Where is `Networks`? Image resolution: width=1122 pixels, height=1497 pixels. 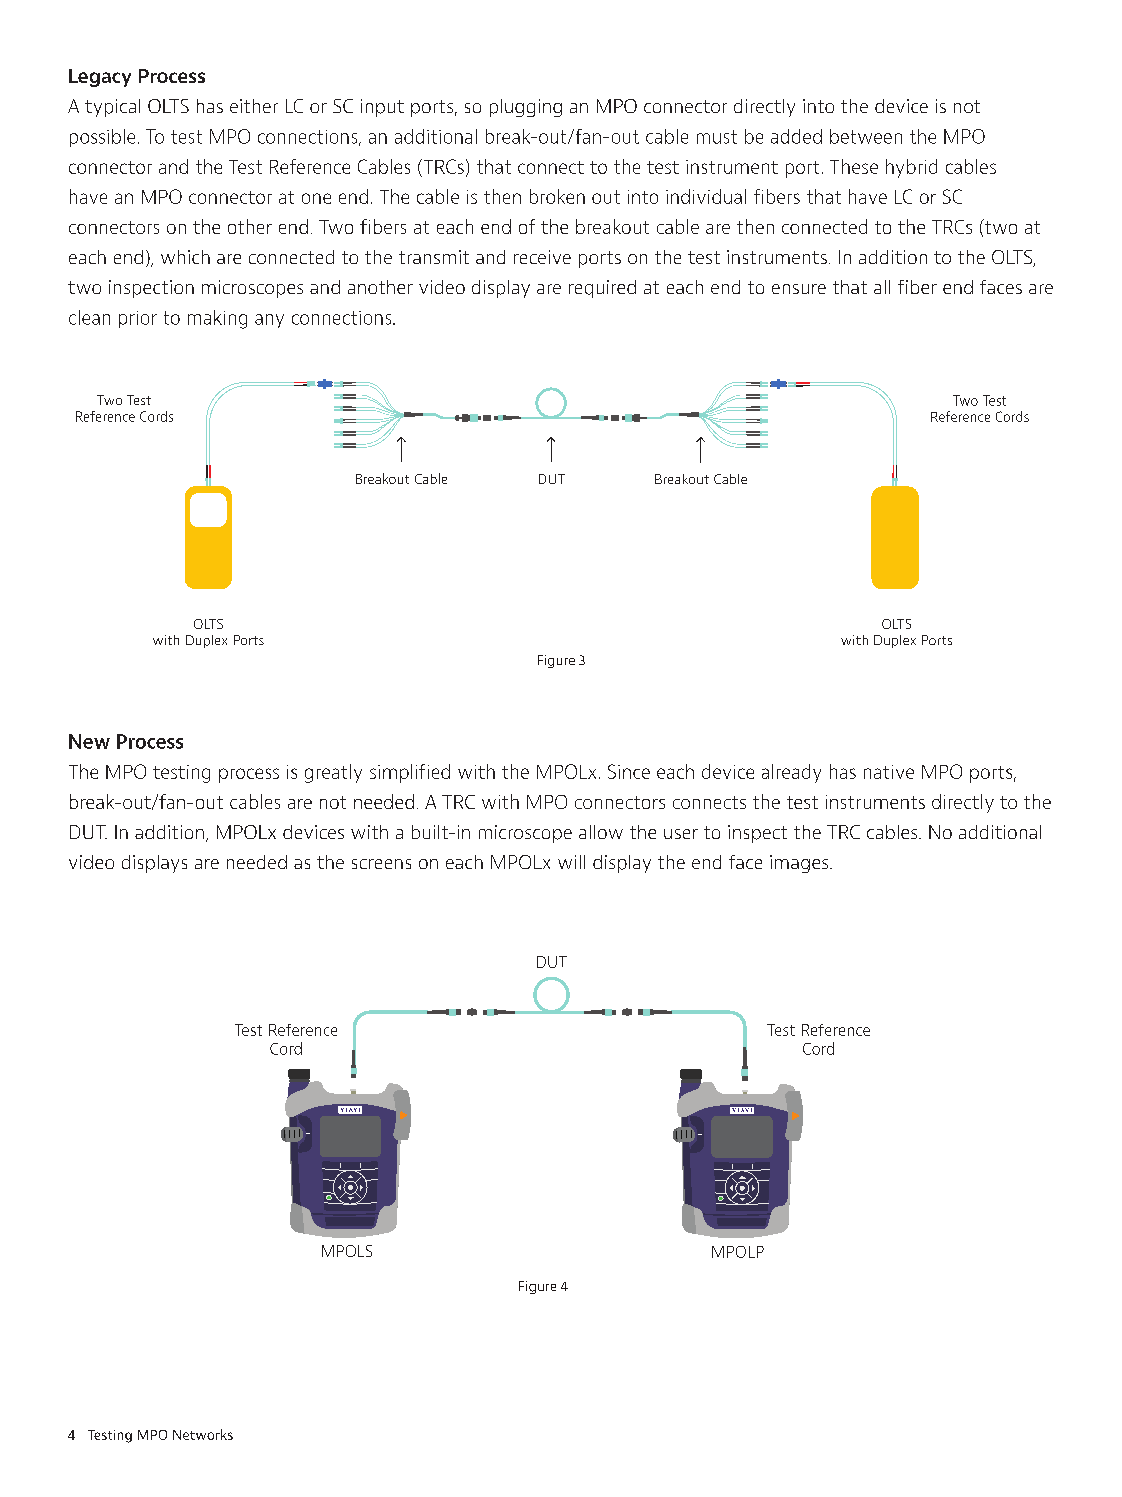
Networks is located at coordinates (203, 1434).
